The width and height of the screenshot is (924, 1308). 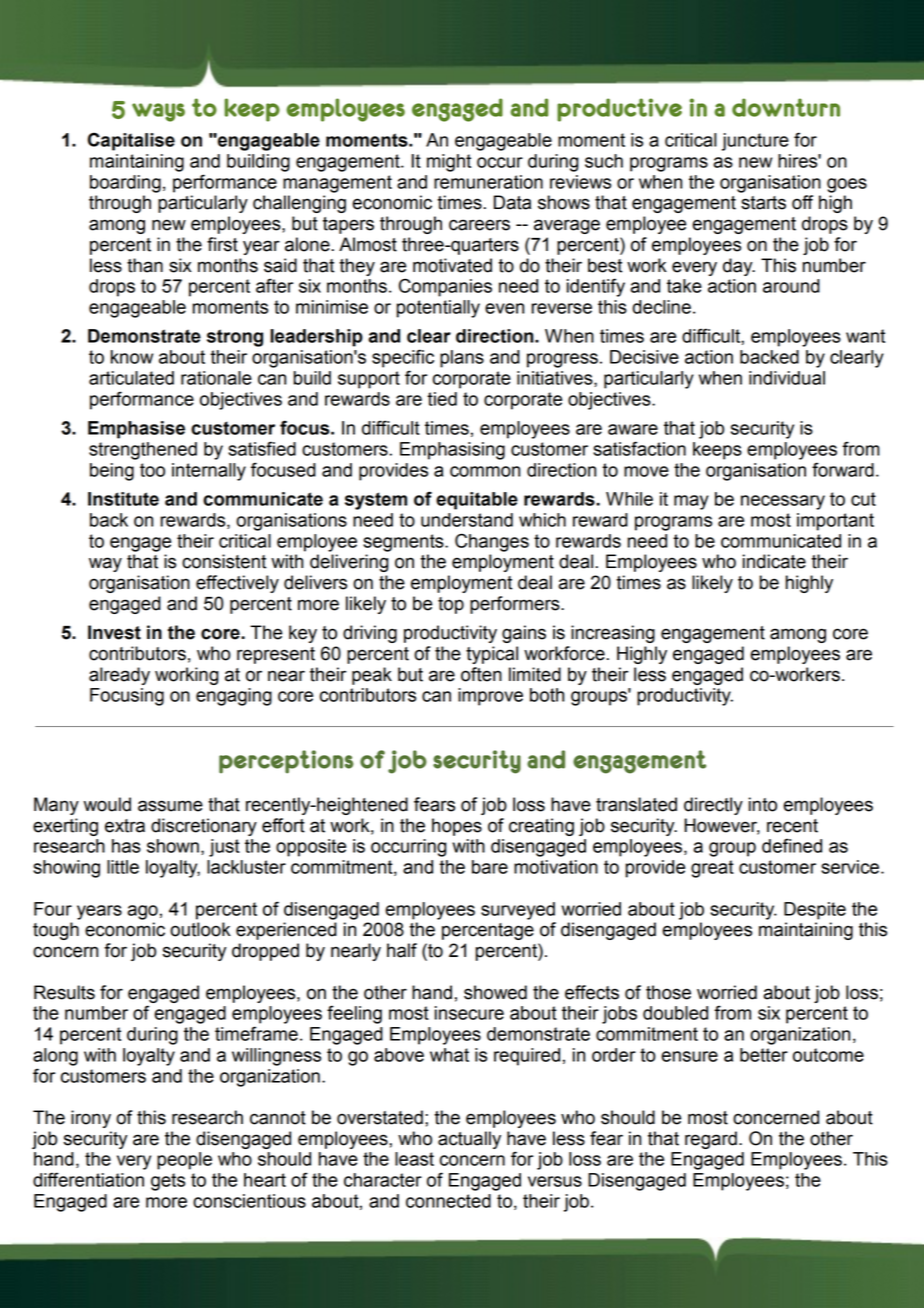 What do you see at coordinates (449, 163) in the screenshot?
I see `might` at bounding box center [449, 163].
